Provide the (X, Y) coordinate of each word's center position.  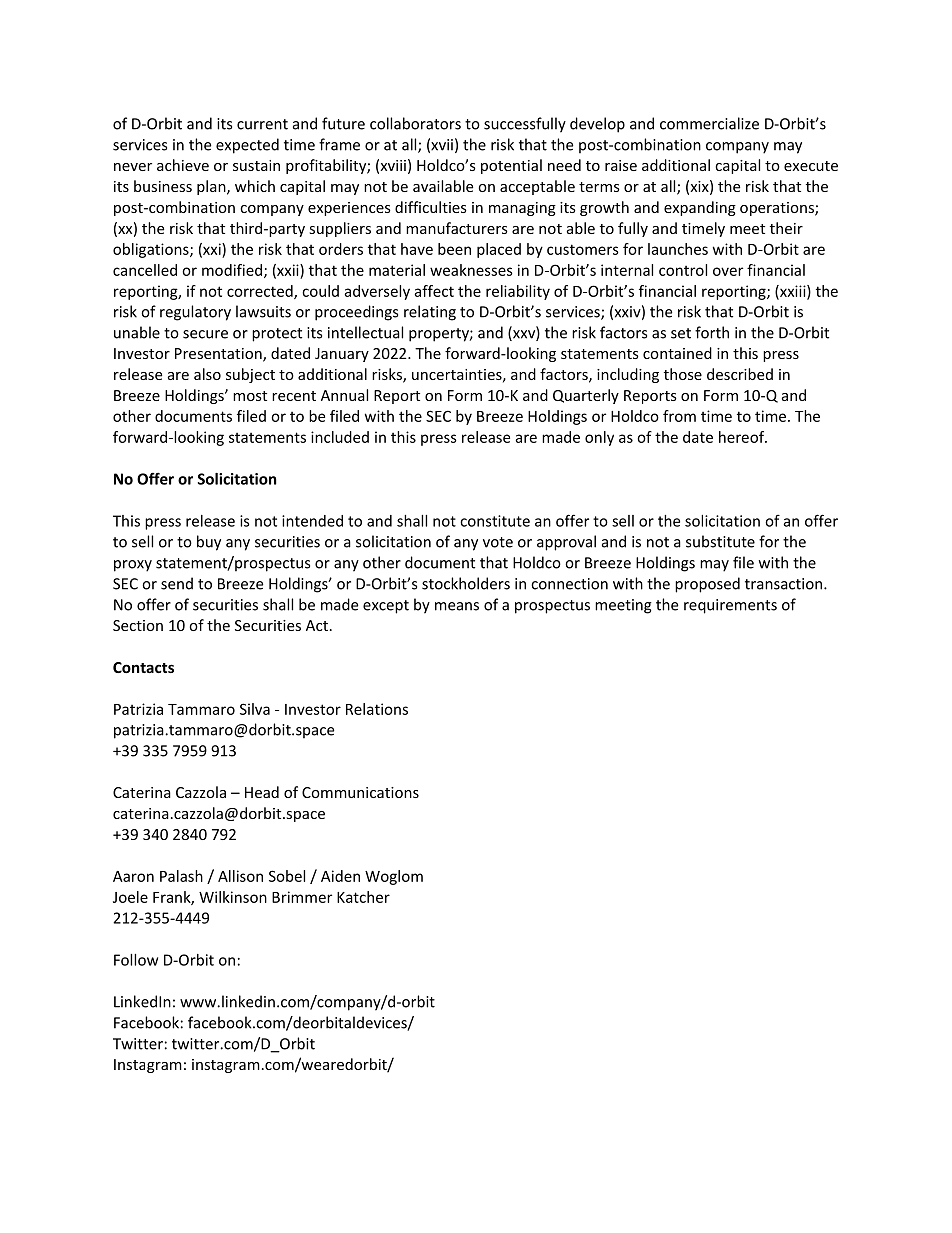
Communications (360, 792)
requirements (730, 606)
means (457, 606)
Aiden (340, 876)
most (250, 396)
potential (511, 166)
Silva (255, 709)
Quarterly (586, 396)
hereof (743, 437)
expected (247, 146)
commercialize (709, 123)
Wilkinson (233, 897)
